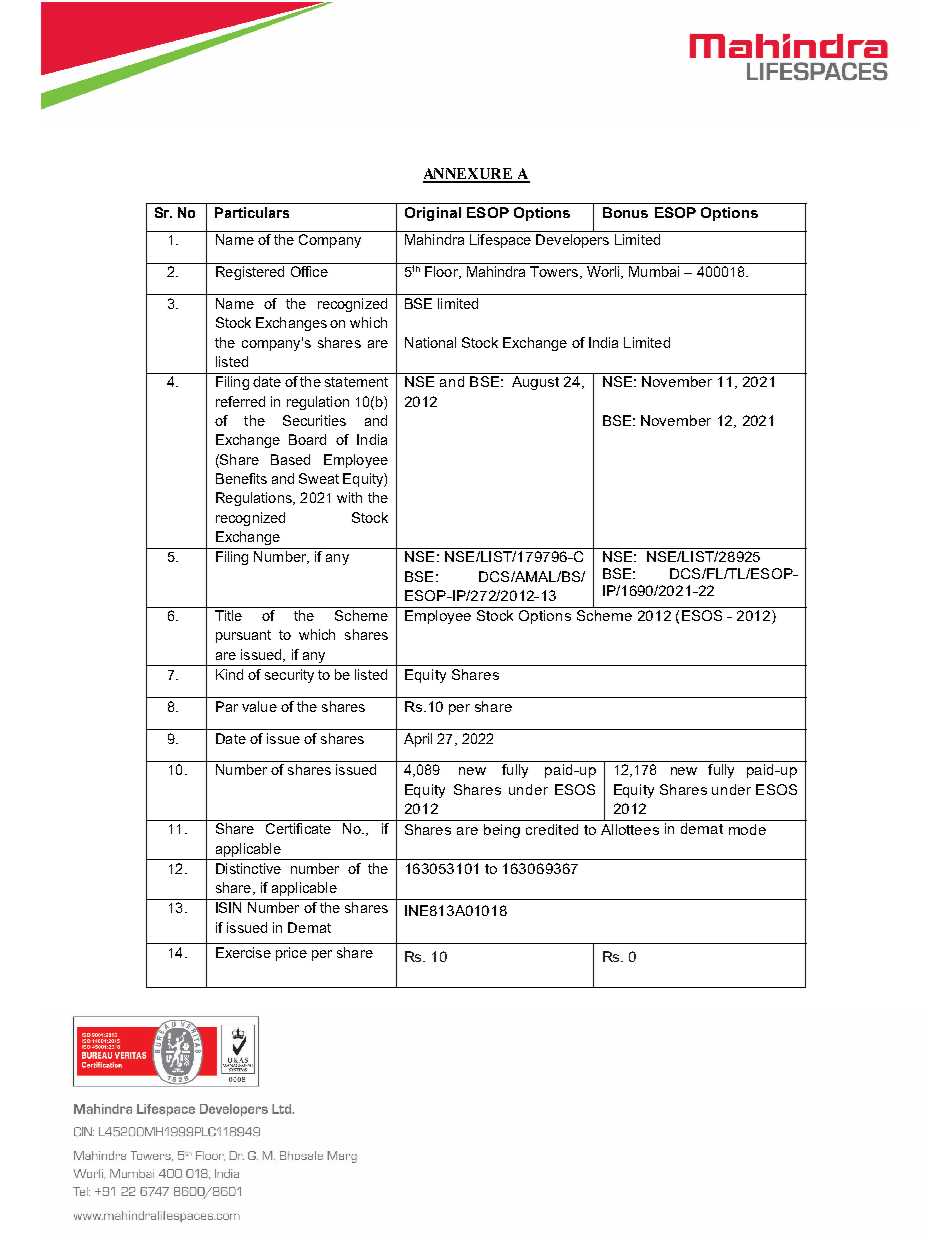 This image has width=952, height=1233. I want to click on Sweat, so click(319, 478).
